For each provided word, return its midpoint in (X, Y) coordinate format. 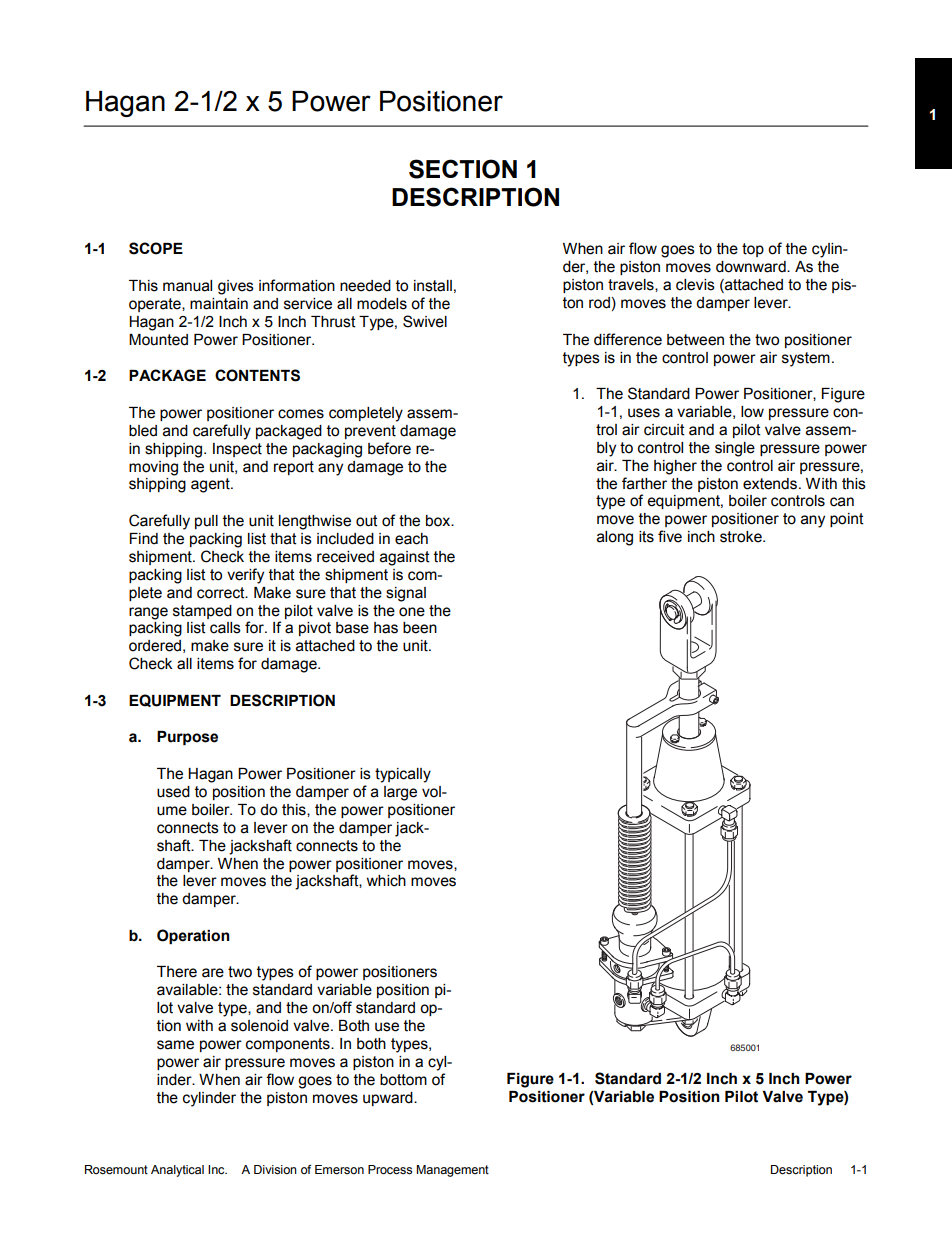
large (400, 793)
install (433, 286)
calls (225, 628)
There (177, 972)
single (735, 449)
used (173, 792)
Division (275, 1170)
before (389, 448)
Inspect (237, 450)
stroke (742, 537)
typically (403, 775)
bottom (403, 1080)
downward (752, 267)
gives (236, 287)
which (386, 881)
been (420, 628)
